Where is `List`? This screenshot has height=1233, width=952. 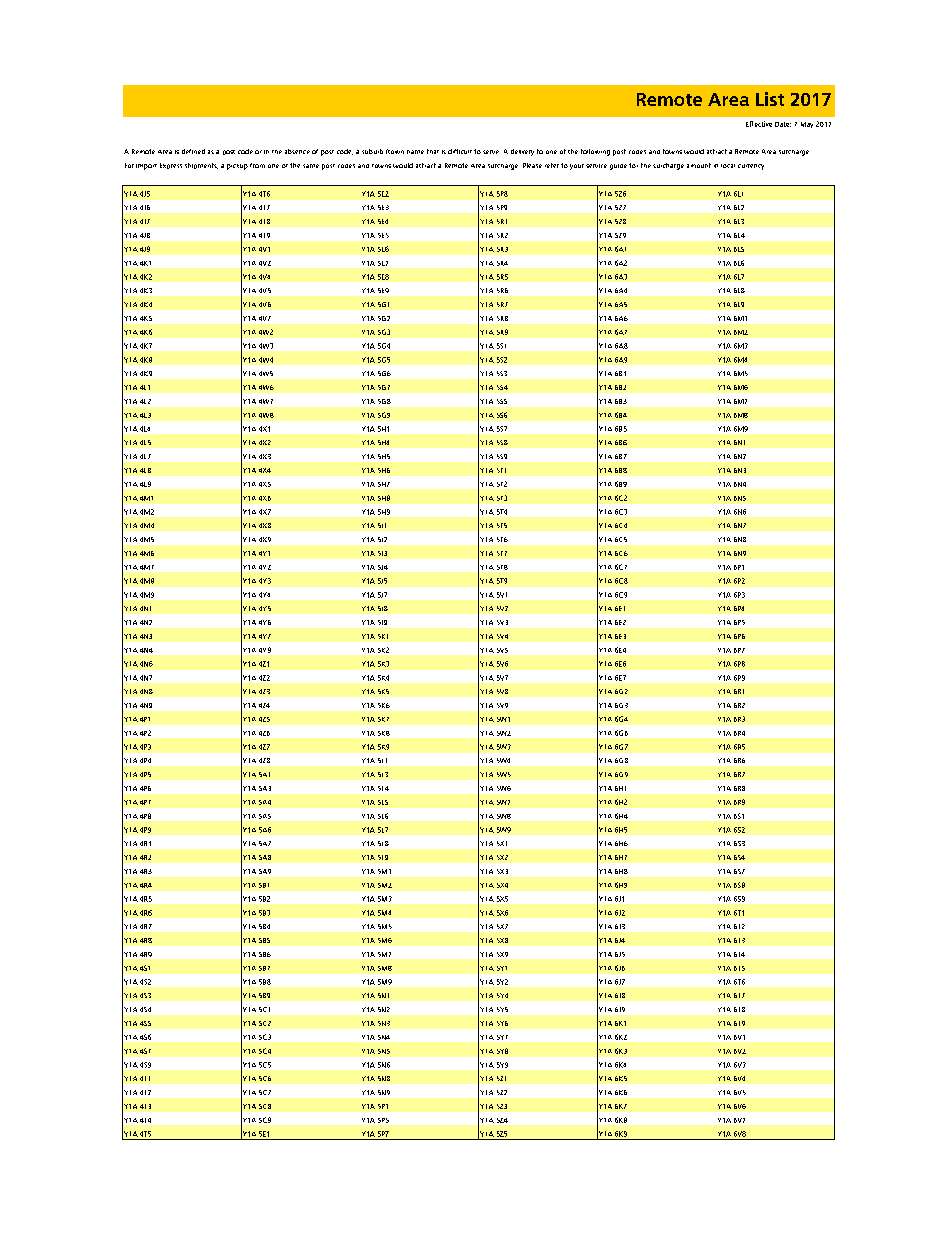
List is located at coordinates (770, 99).
